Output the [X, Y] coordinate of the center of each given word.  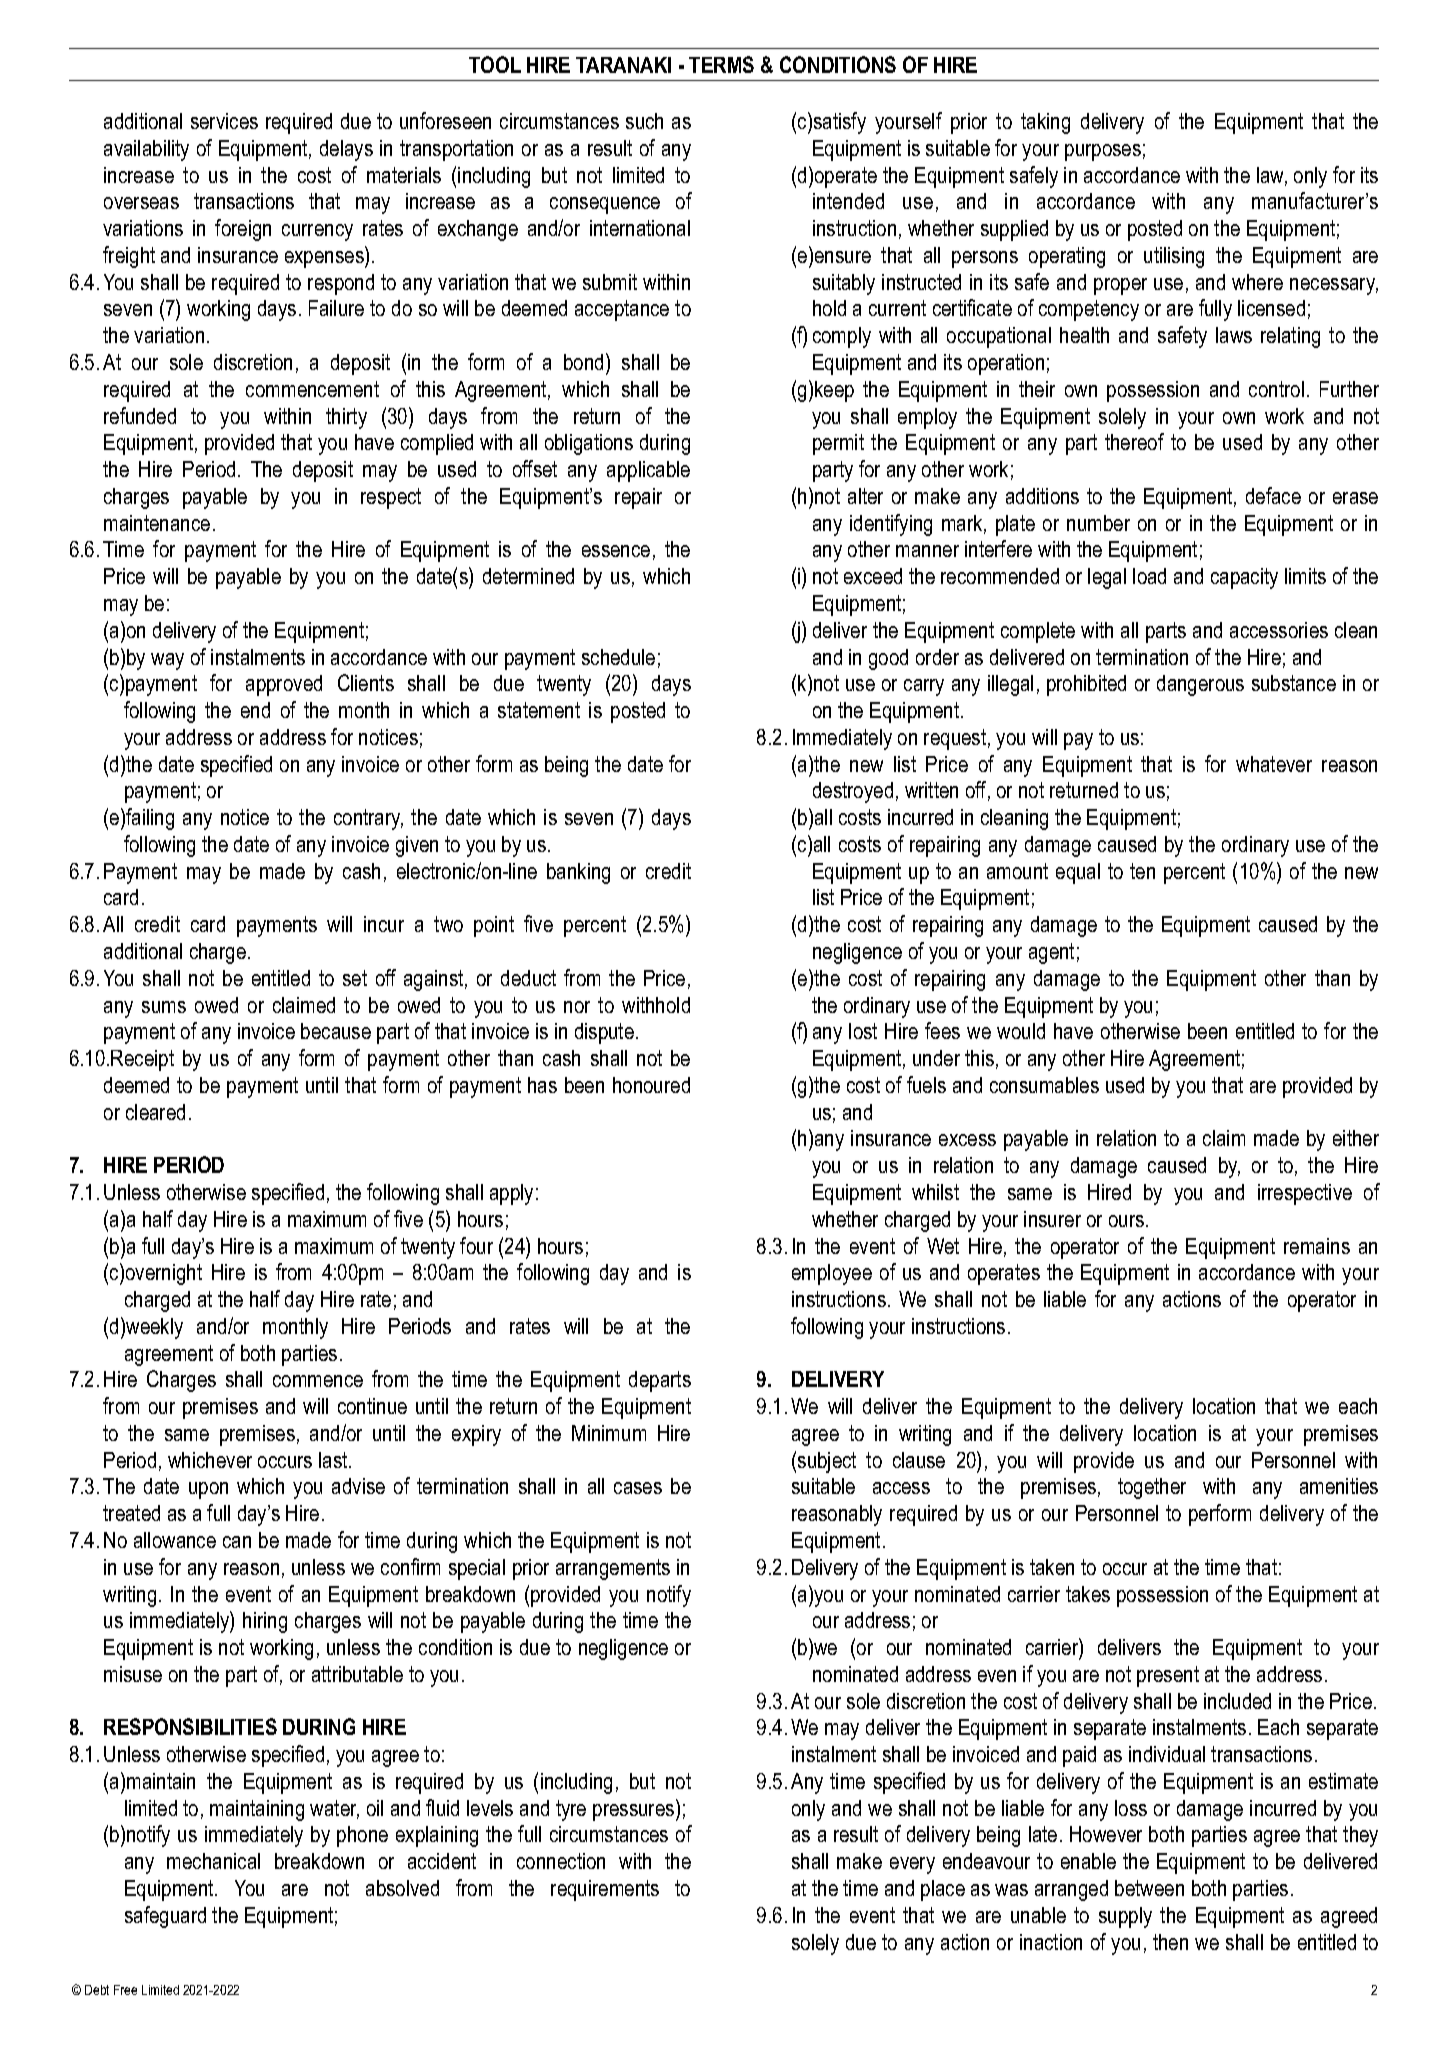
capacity [1244, 578]
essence [616, 551]
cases [638, 1488]
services [224, 121]
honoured [651, 1085]
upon [208, 1490]
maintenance [157, 523]
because [336, 1031]
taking [1045, 123]
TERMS [721, 64]
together [1152, 1488]
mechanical [213, 1861]
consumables [1044, 1085]
